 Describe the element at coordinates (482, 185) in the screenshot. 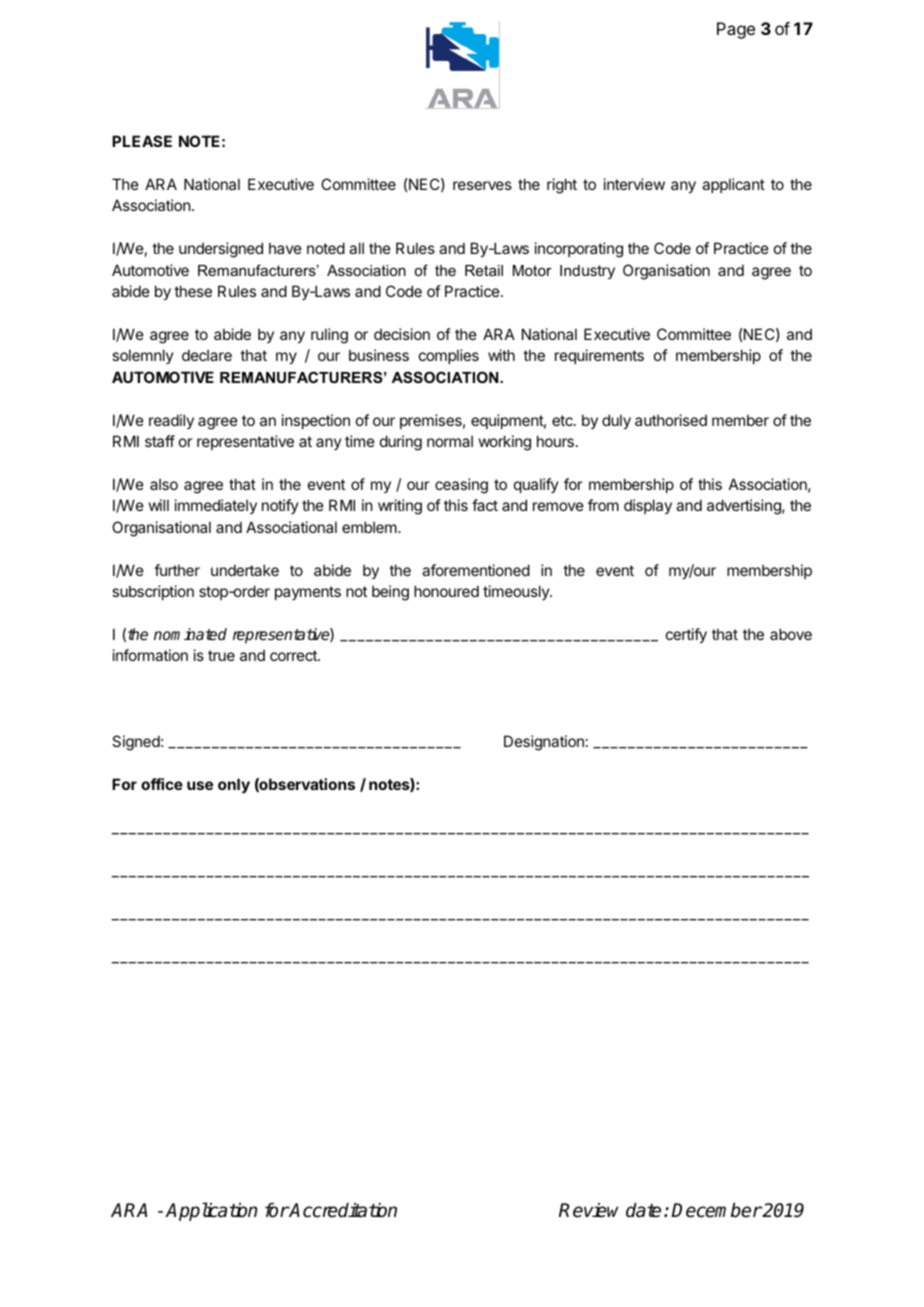

I see `reserves` at that location.
